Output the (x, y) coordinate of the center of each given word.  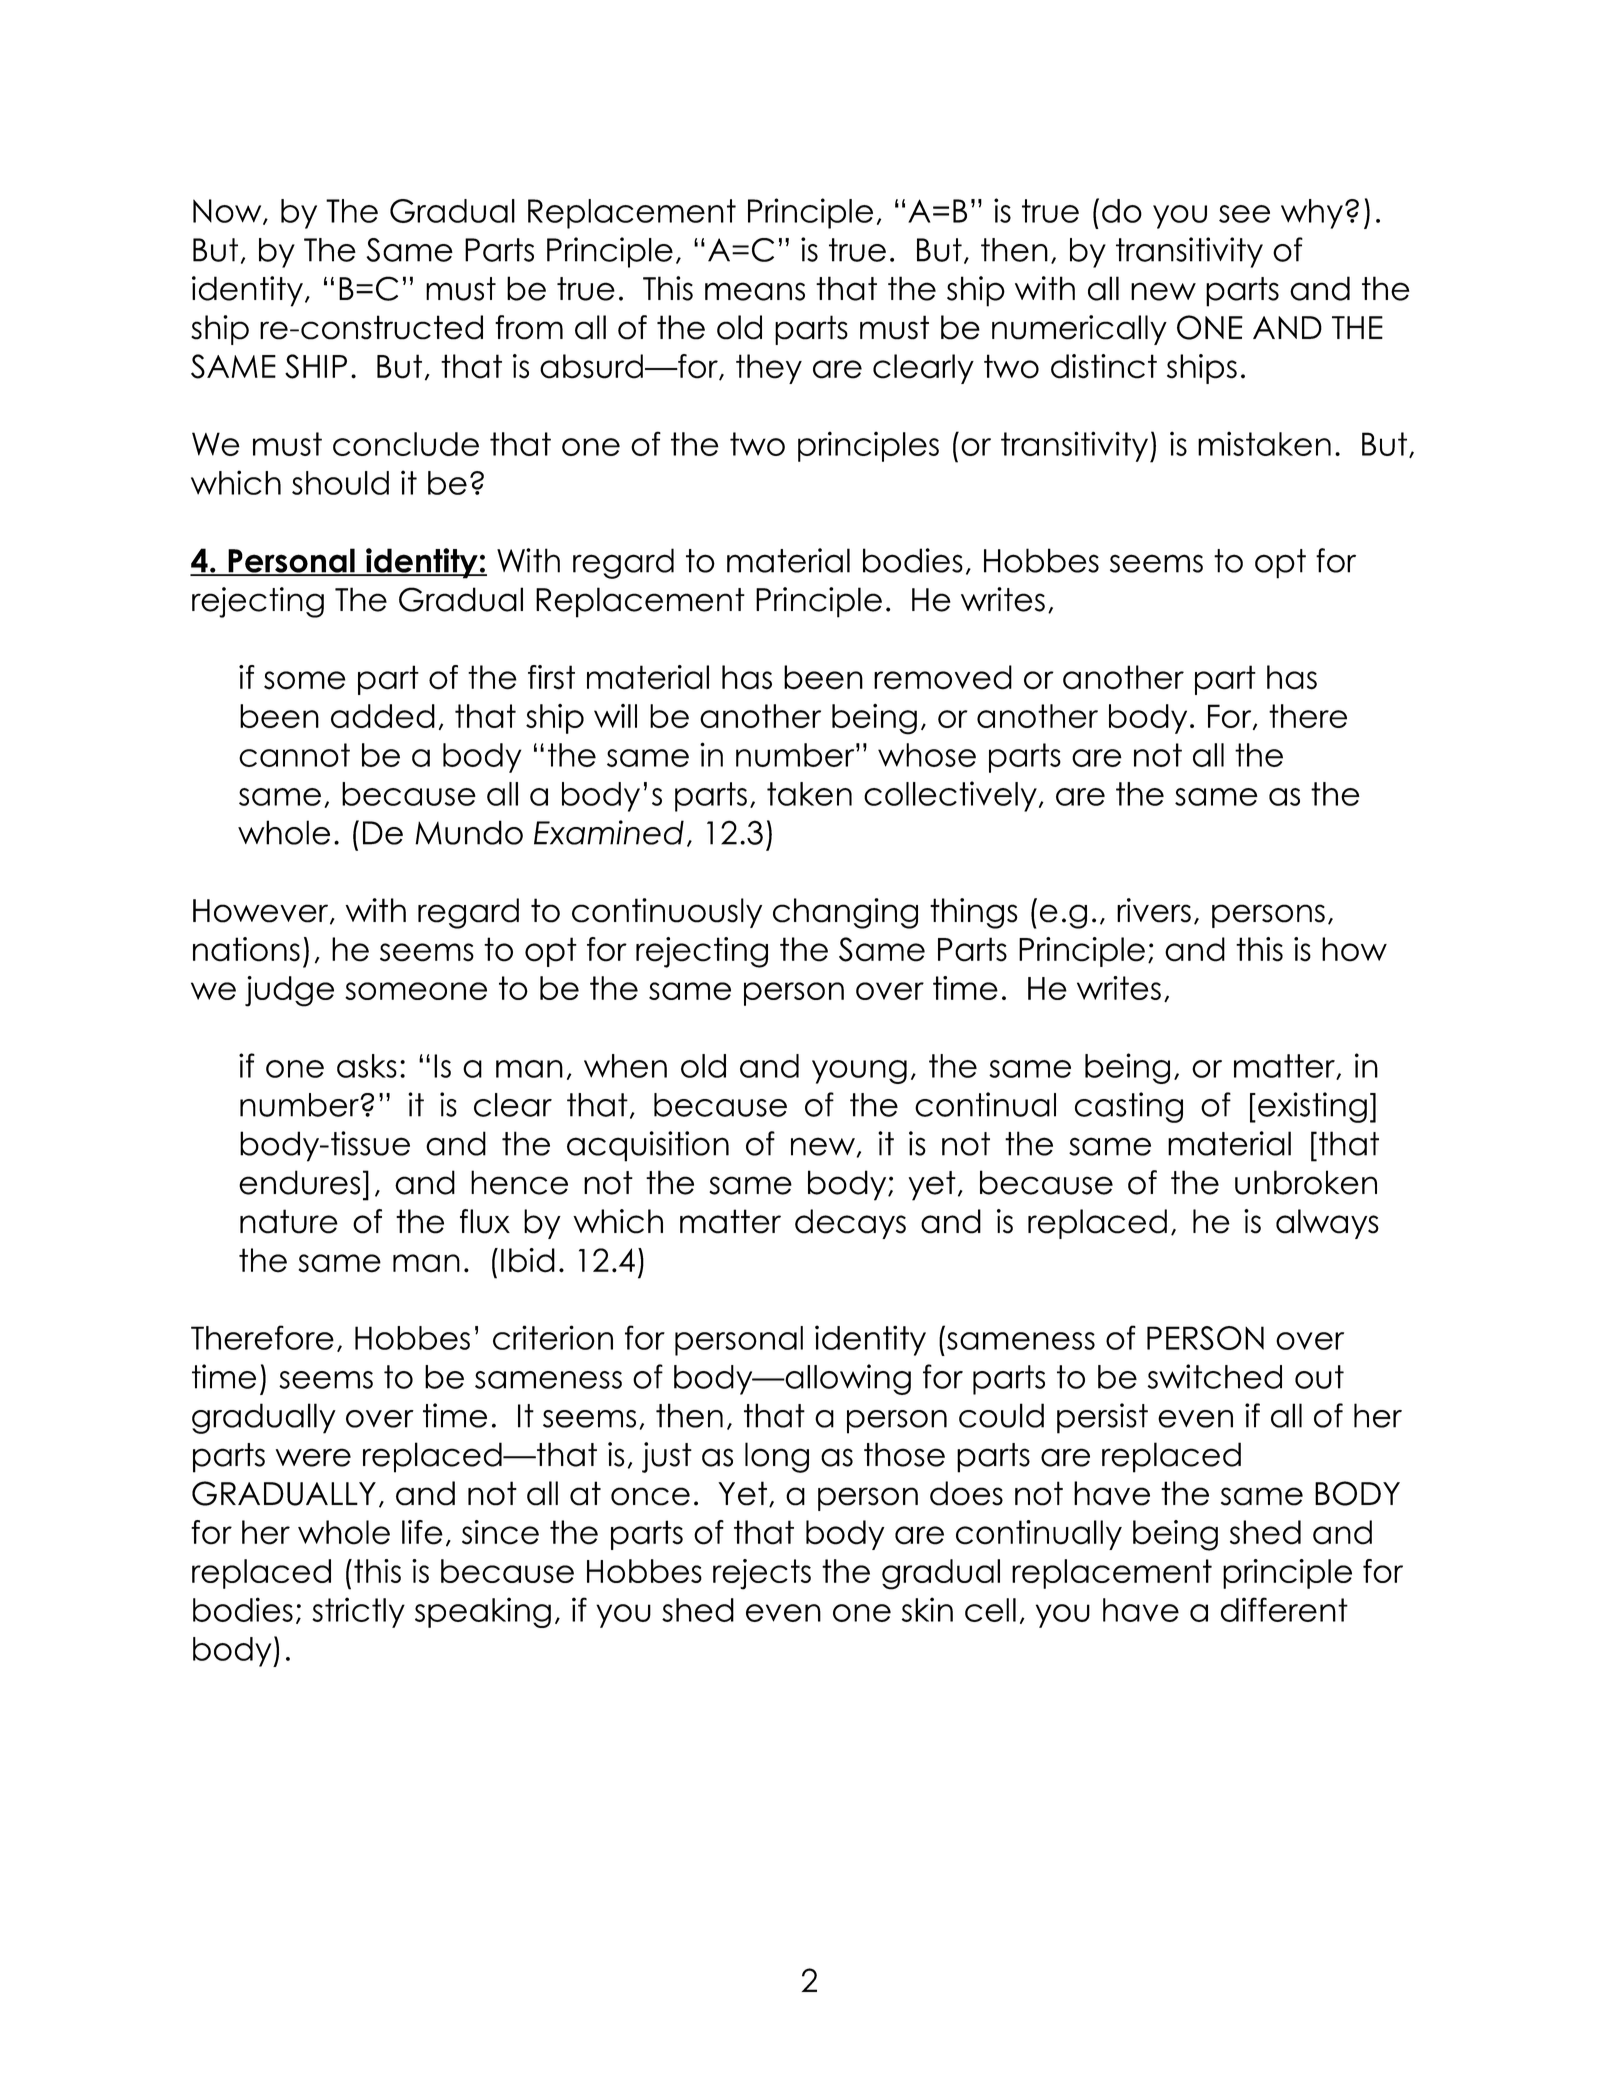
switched (1214, 1376)
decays (850, 1224)
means (755, 291)
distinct (1104, 366)
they (769, 369)
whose (927, 755)
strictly (358, 1612)
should (340, 483)
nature (289, 1221)
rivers (1154, 910)
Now (228, 212)
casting (1129, 1107)
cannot (294, 755)
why (1312, 214)
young (859, 1072)
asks (367, 1066)
